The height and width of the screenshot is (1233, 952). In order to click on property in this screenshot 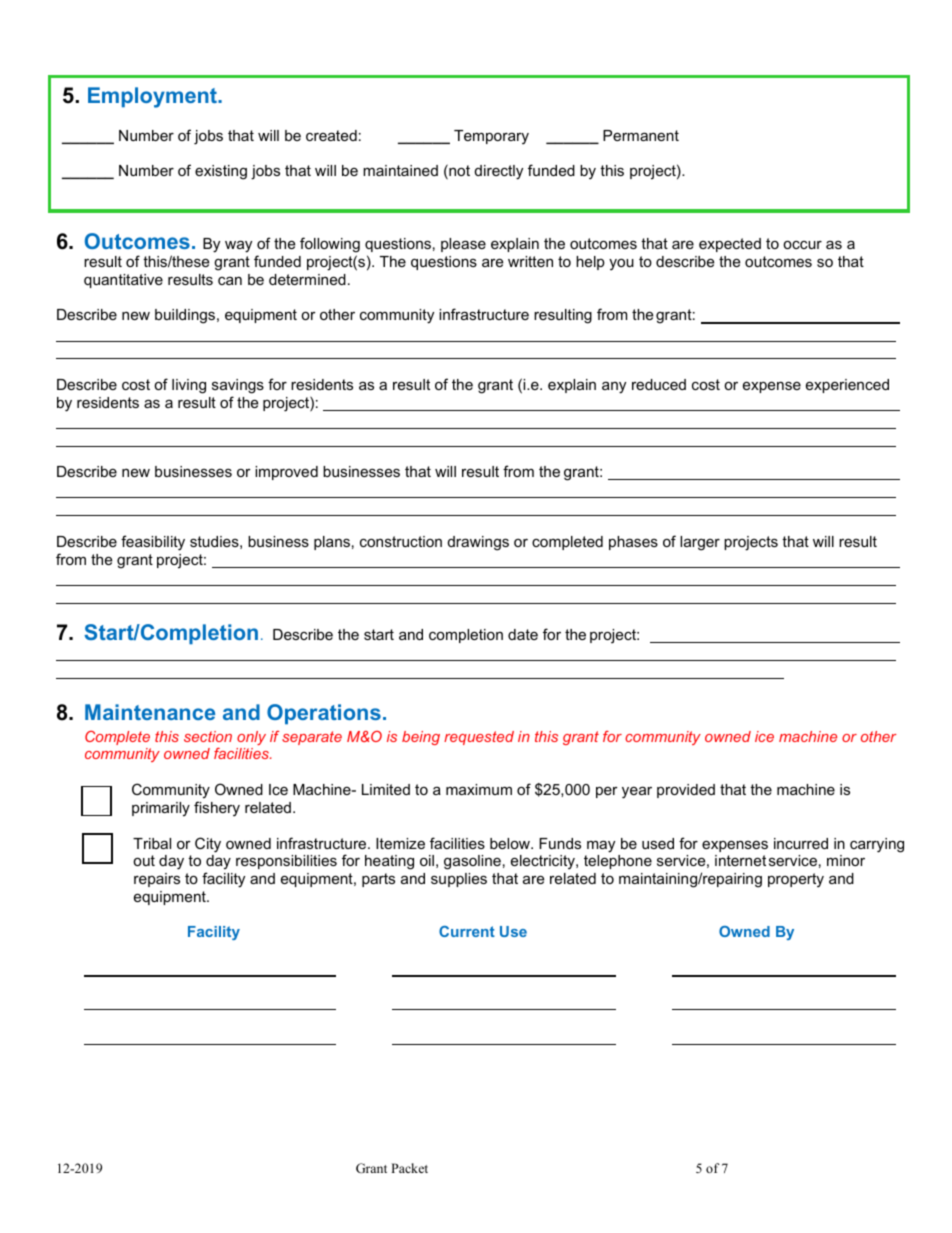, I will do `click(796, 880)`.
